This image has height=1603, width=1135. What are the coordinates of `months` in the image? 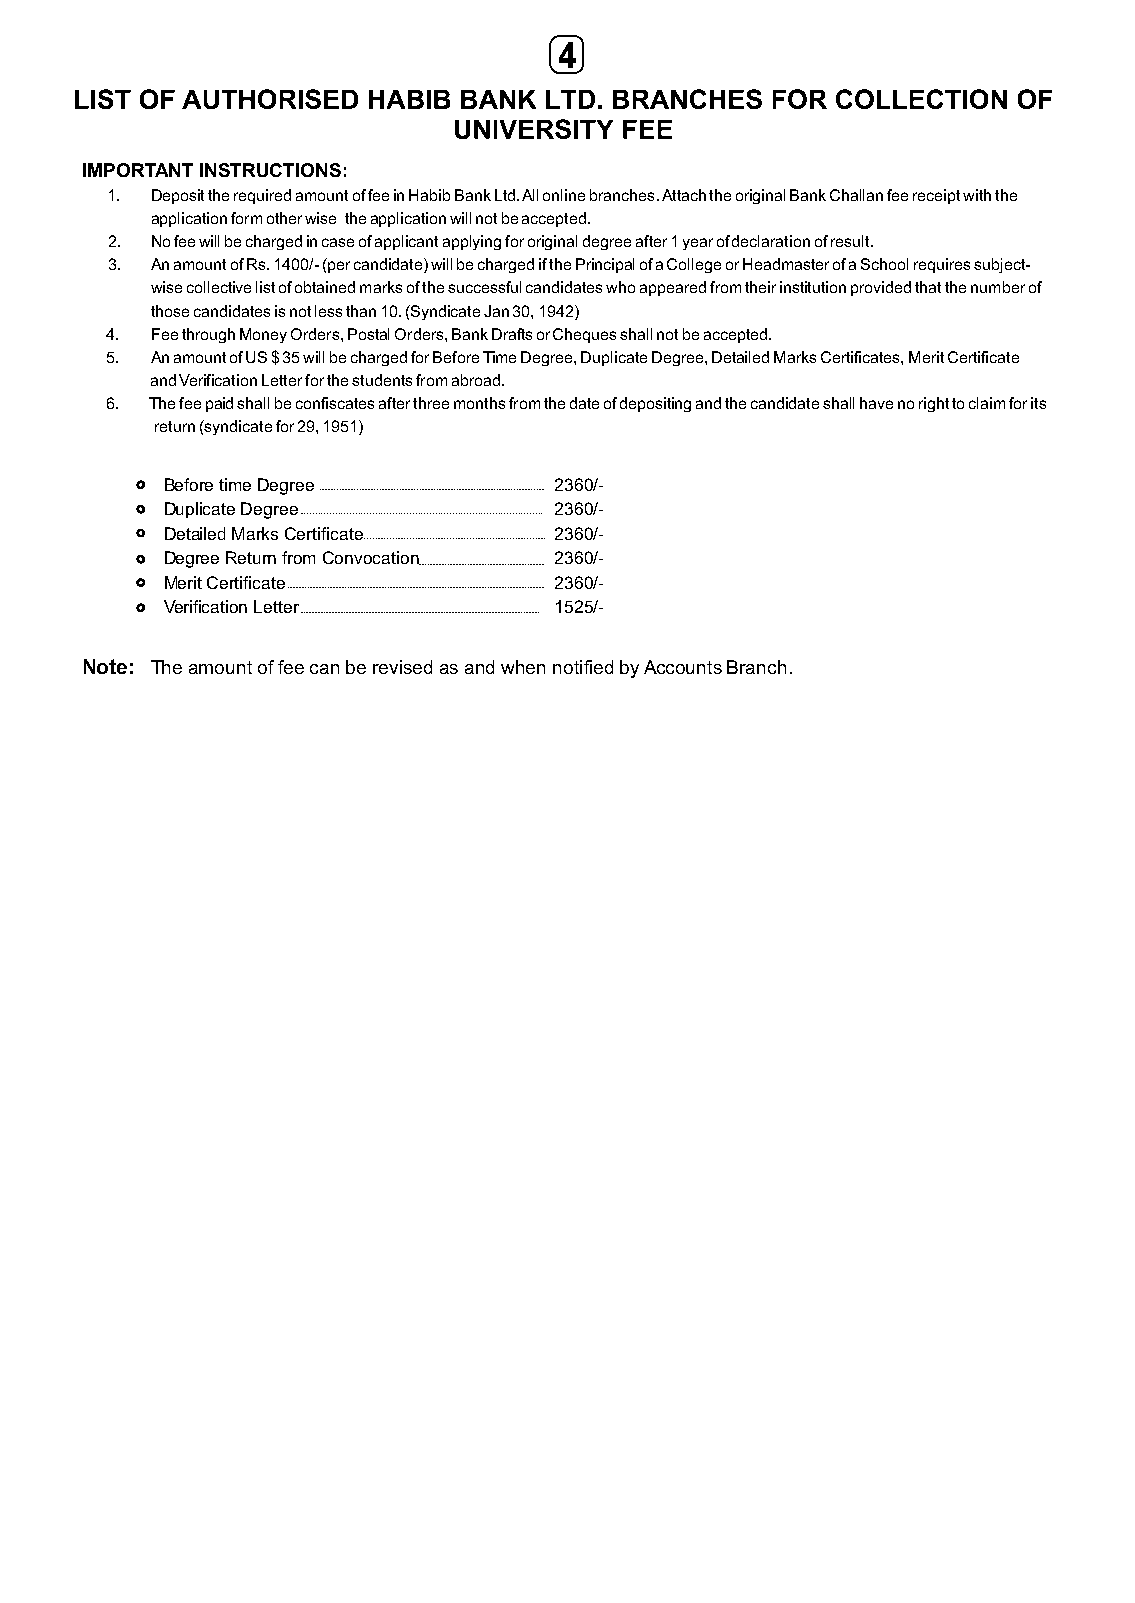 It's located at (479, 403).
